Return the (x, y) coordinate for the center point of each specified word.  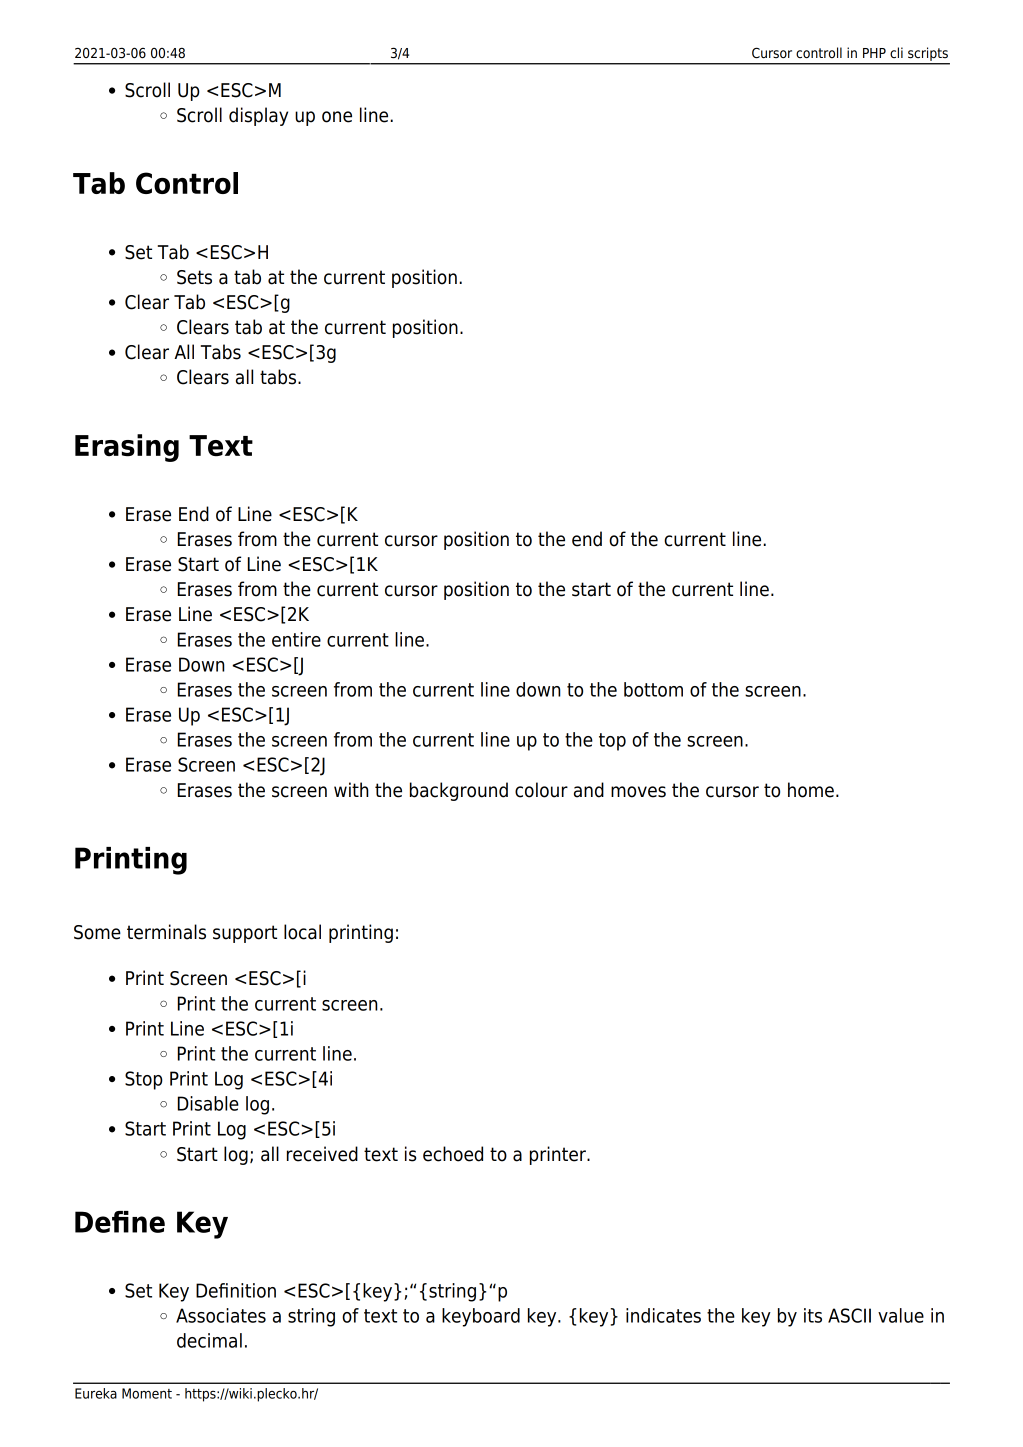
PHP (874, 53)
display (258, 116)
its (813, 1315)
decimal (209, 1340)
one (337, 117)
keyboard (481, 1317)
